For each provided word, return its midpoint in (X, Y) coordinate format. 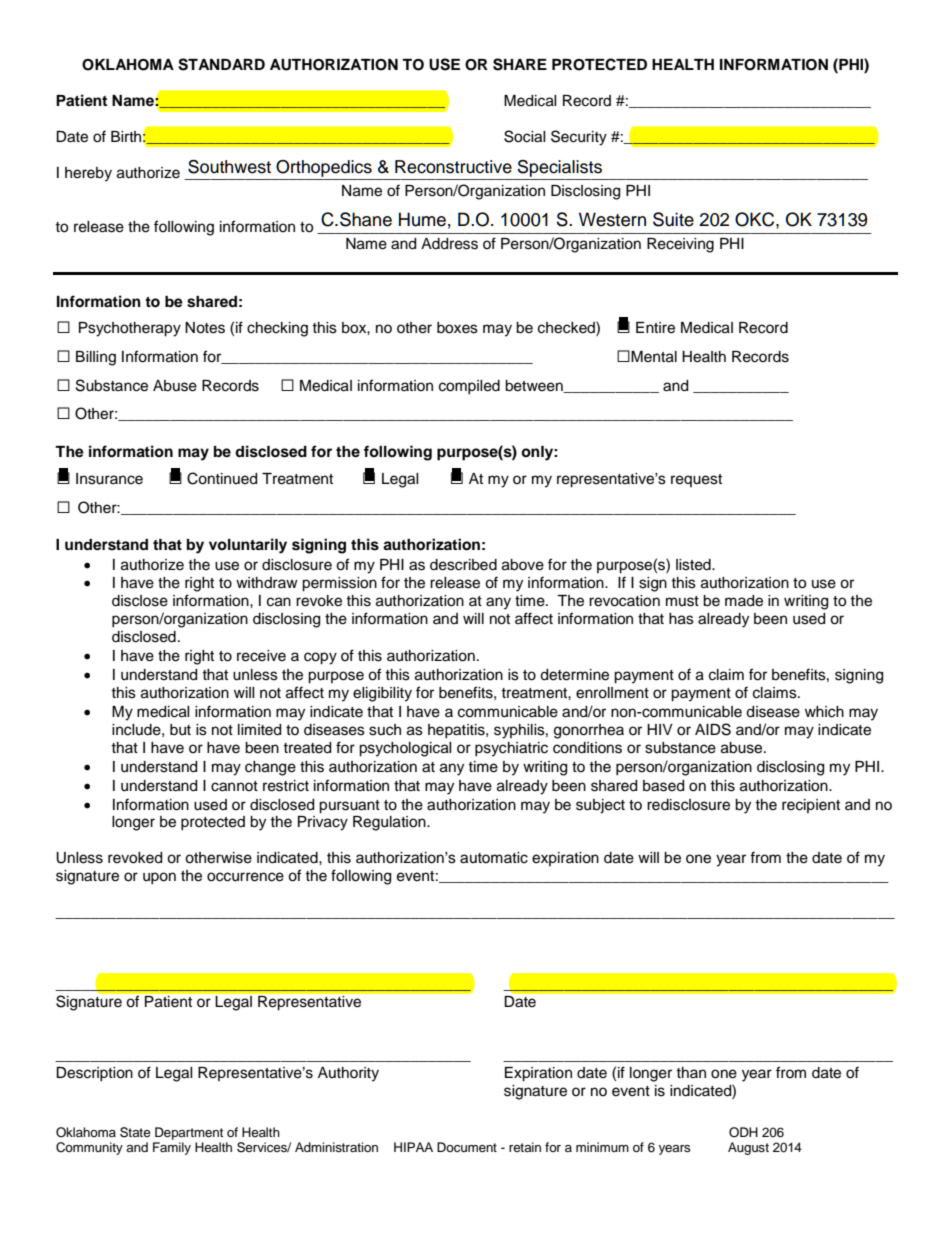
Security (579, 138)
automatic (494, 858)
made (744, 601)
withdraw (267, 582)
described (463, 565)
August (748, 1148)
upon (159, 878)
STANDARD (221, 64)
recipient (811, 806)
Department (189, 1133)
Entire (655, 328)
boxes (457, 328)
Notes (205, 328)
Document (467, 1147)
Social (525, 136)
